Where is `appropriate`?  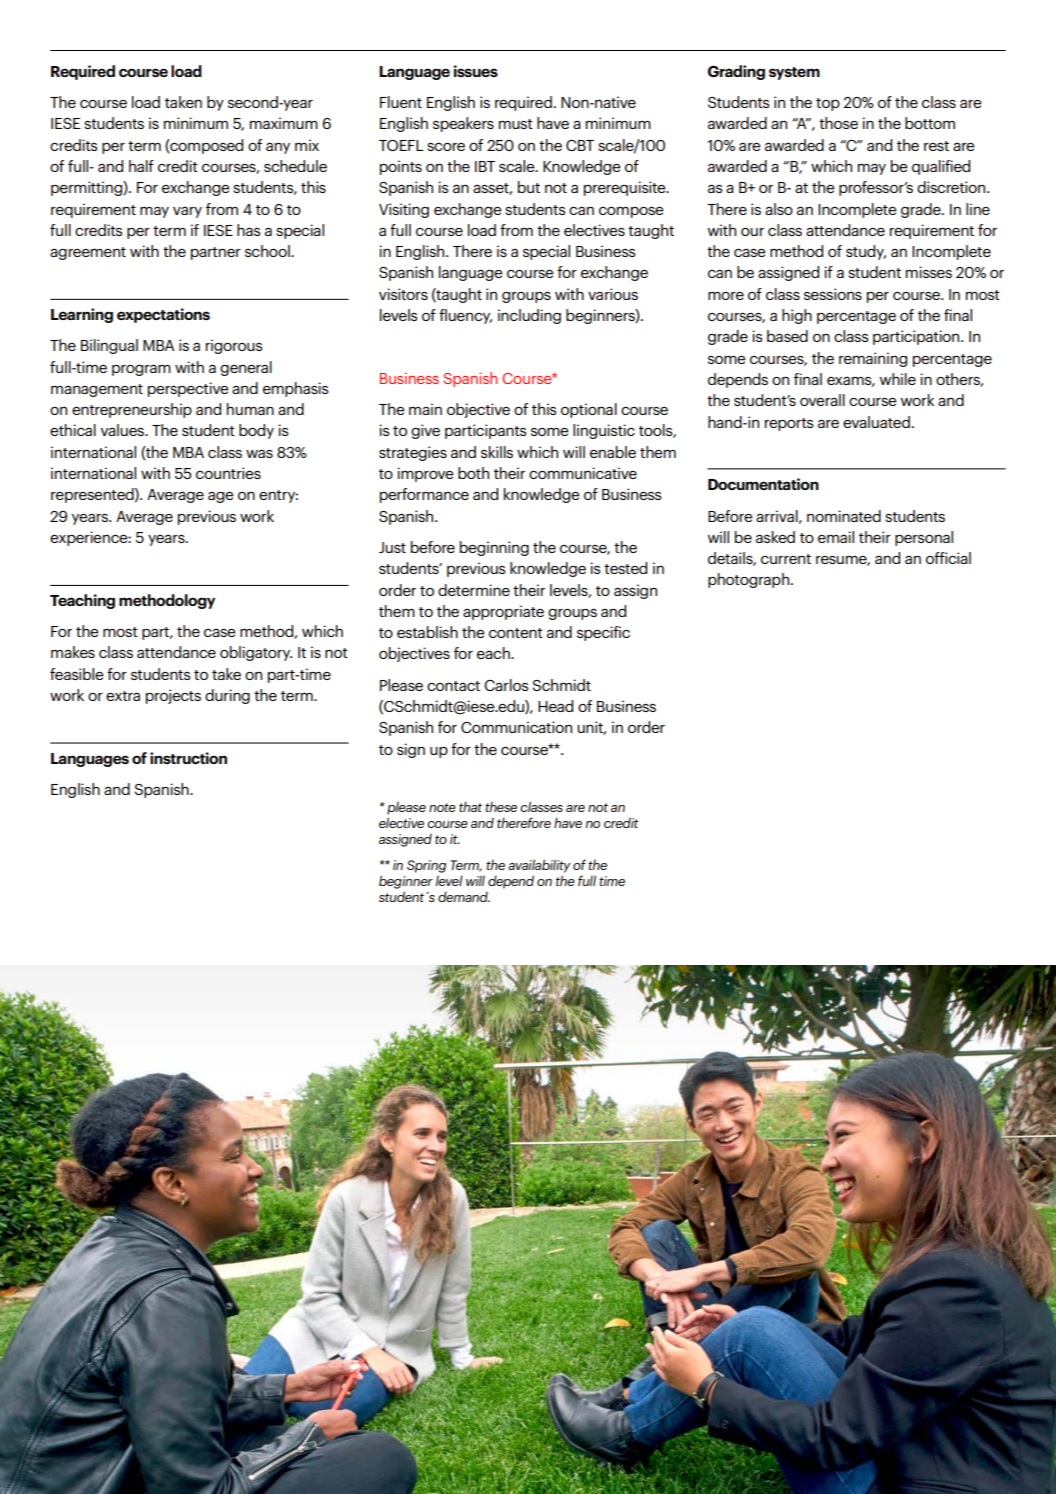
appropriate is located at coordinates (503, 612).
